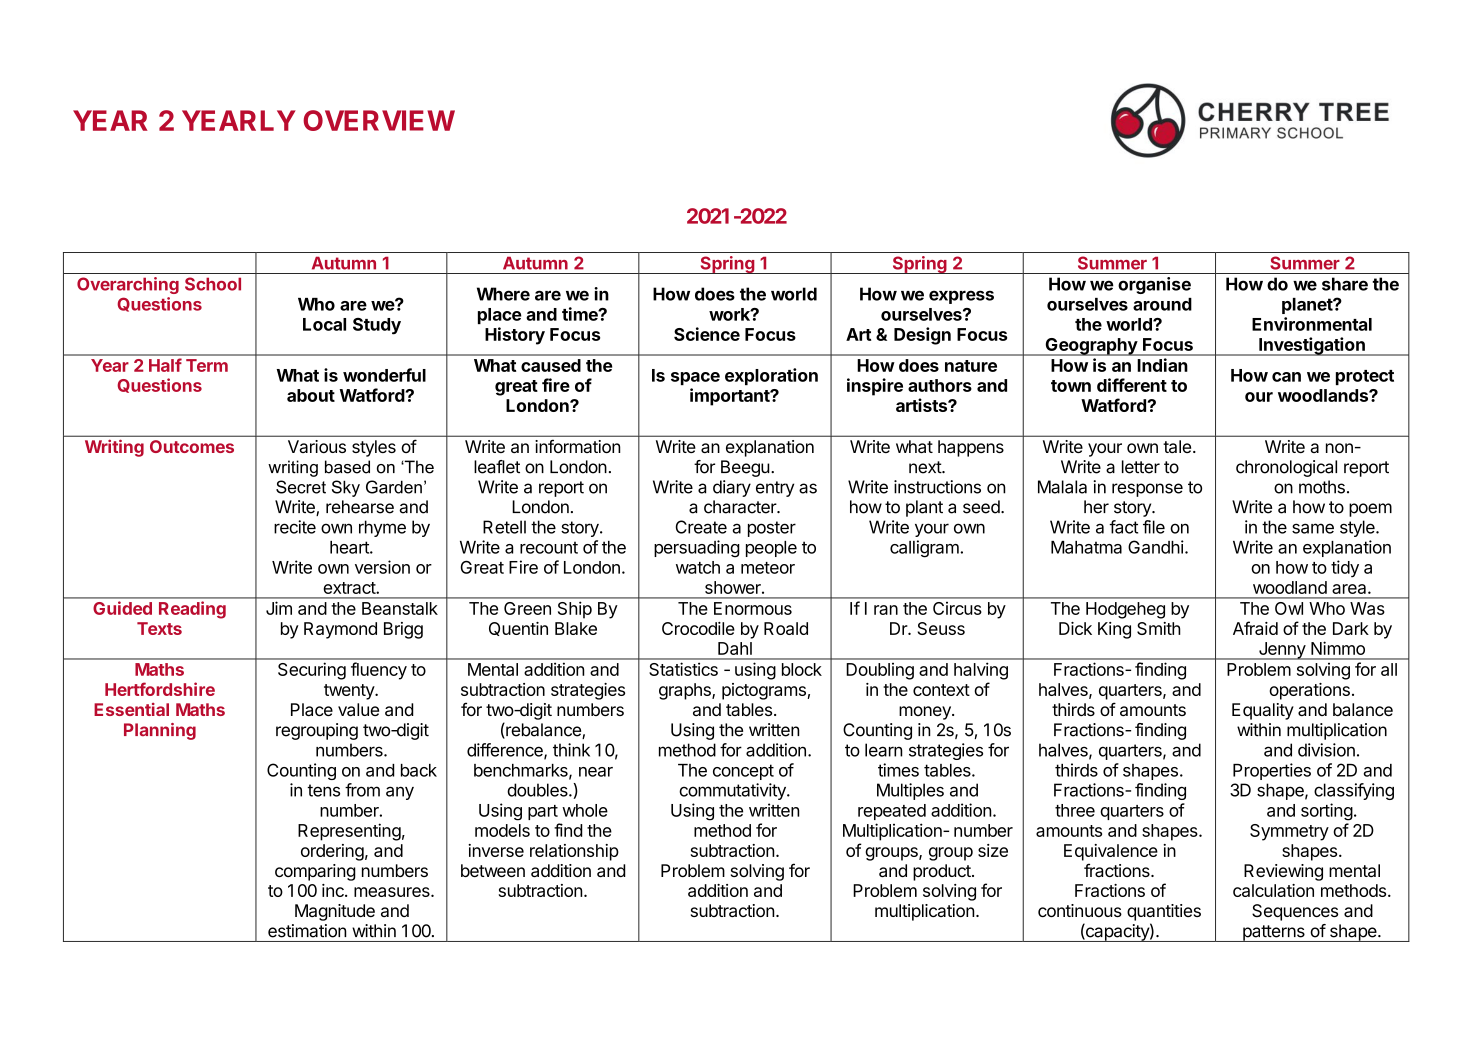 This page has width=1472, height=1040. What do you see at coordinates (295, 527) in the page?
I see `recite` at bounding box center [295, 527].
